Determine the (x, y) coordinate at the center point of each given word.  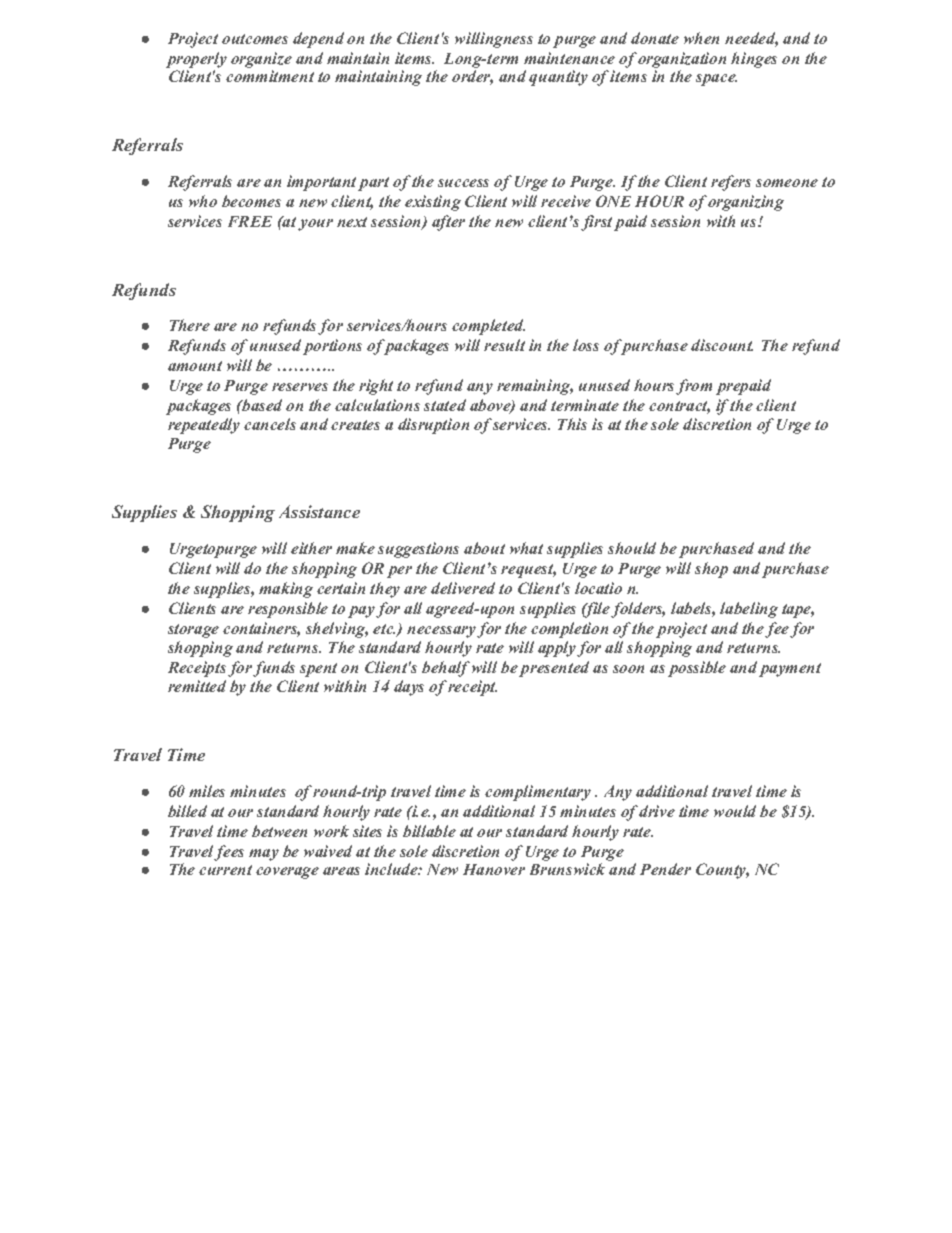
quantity (558, 78)
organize (261, 60)
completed (488, 327)
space (716, 80)
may (264, 855)
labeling (749, 610)
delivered (463, 588)
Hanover (494, 869)
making (286, 590)
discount (722, 345)
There (190, 325)
